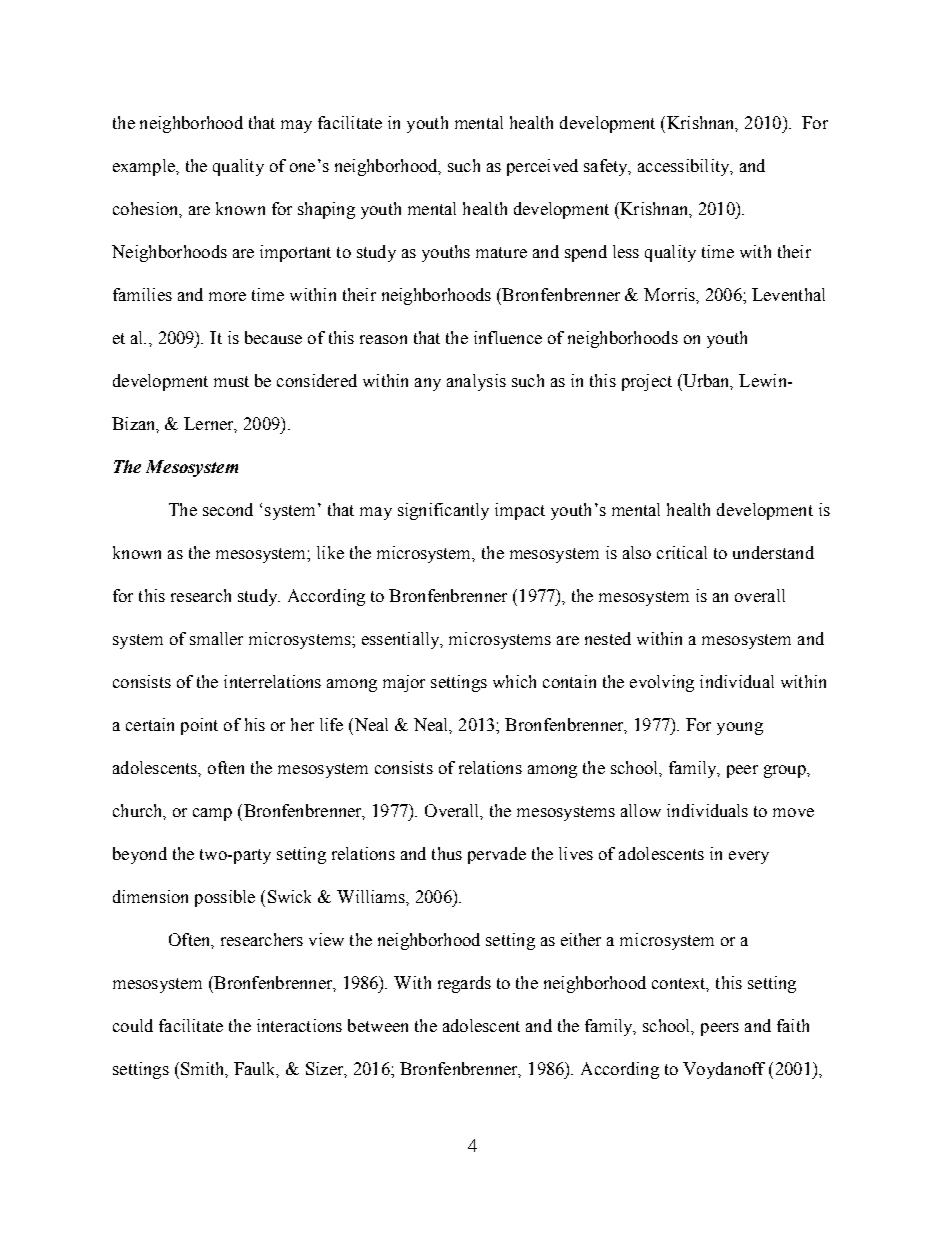  What do you see at coordinates (204, 1069) in the screenshot?
I see `Smith` at bounding box center [204, 1069].
